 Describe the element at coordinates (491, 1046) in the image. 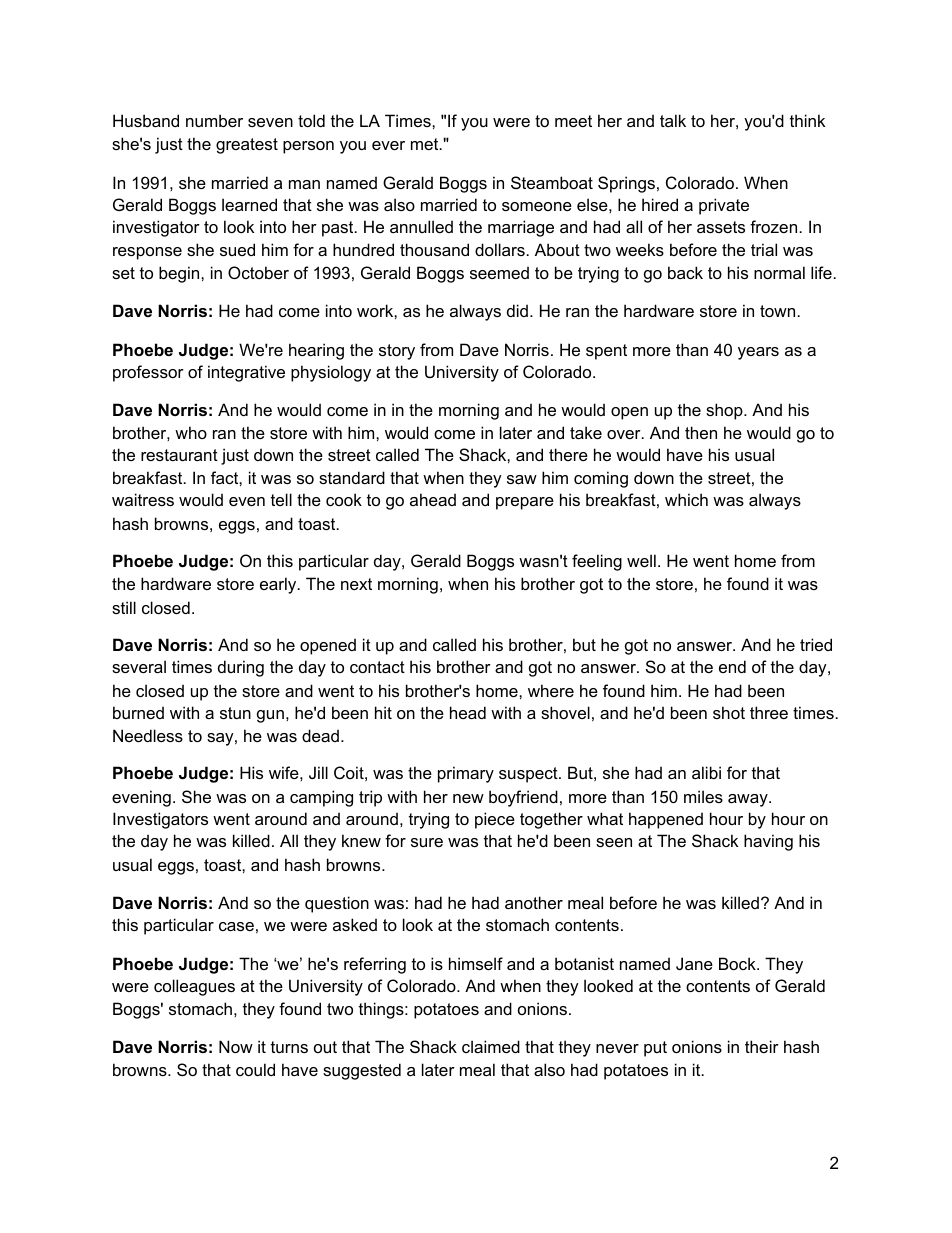

I see `claimed` at that location.
